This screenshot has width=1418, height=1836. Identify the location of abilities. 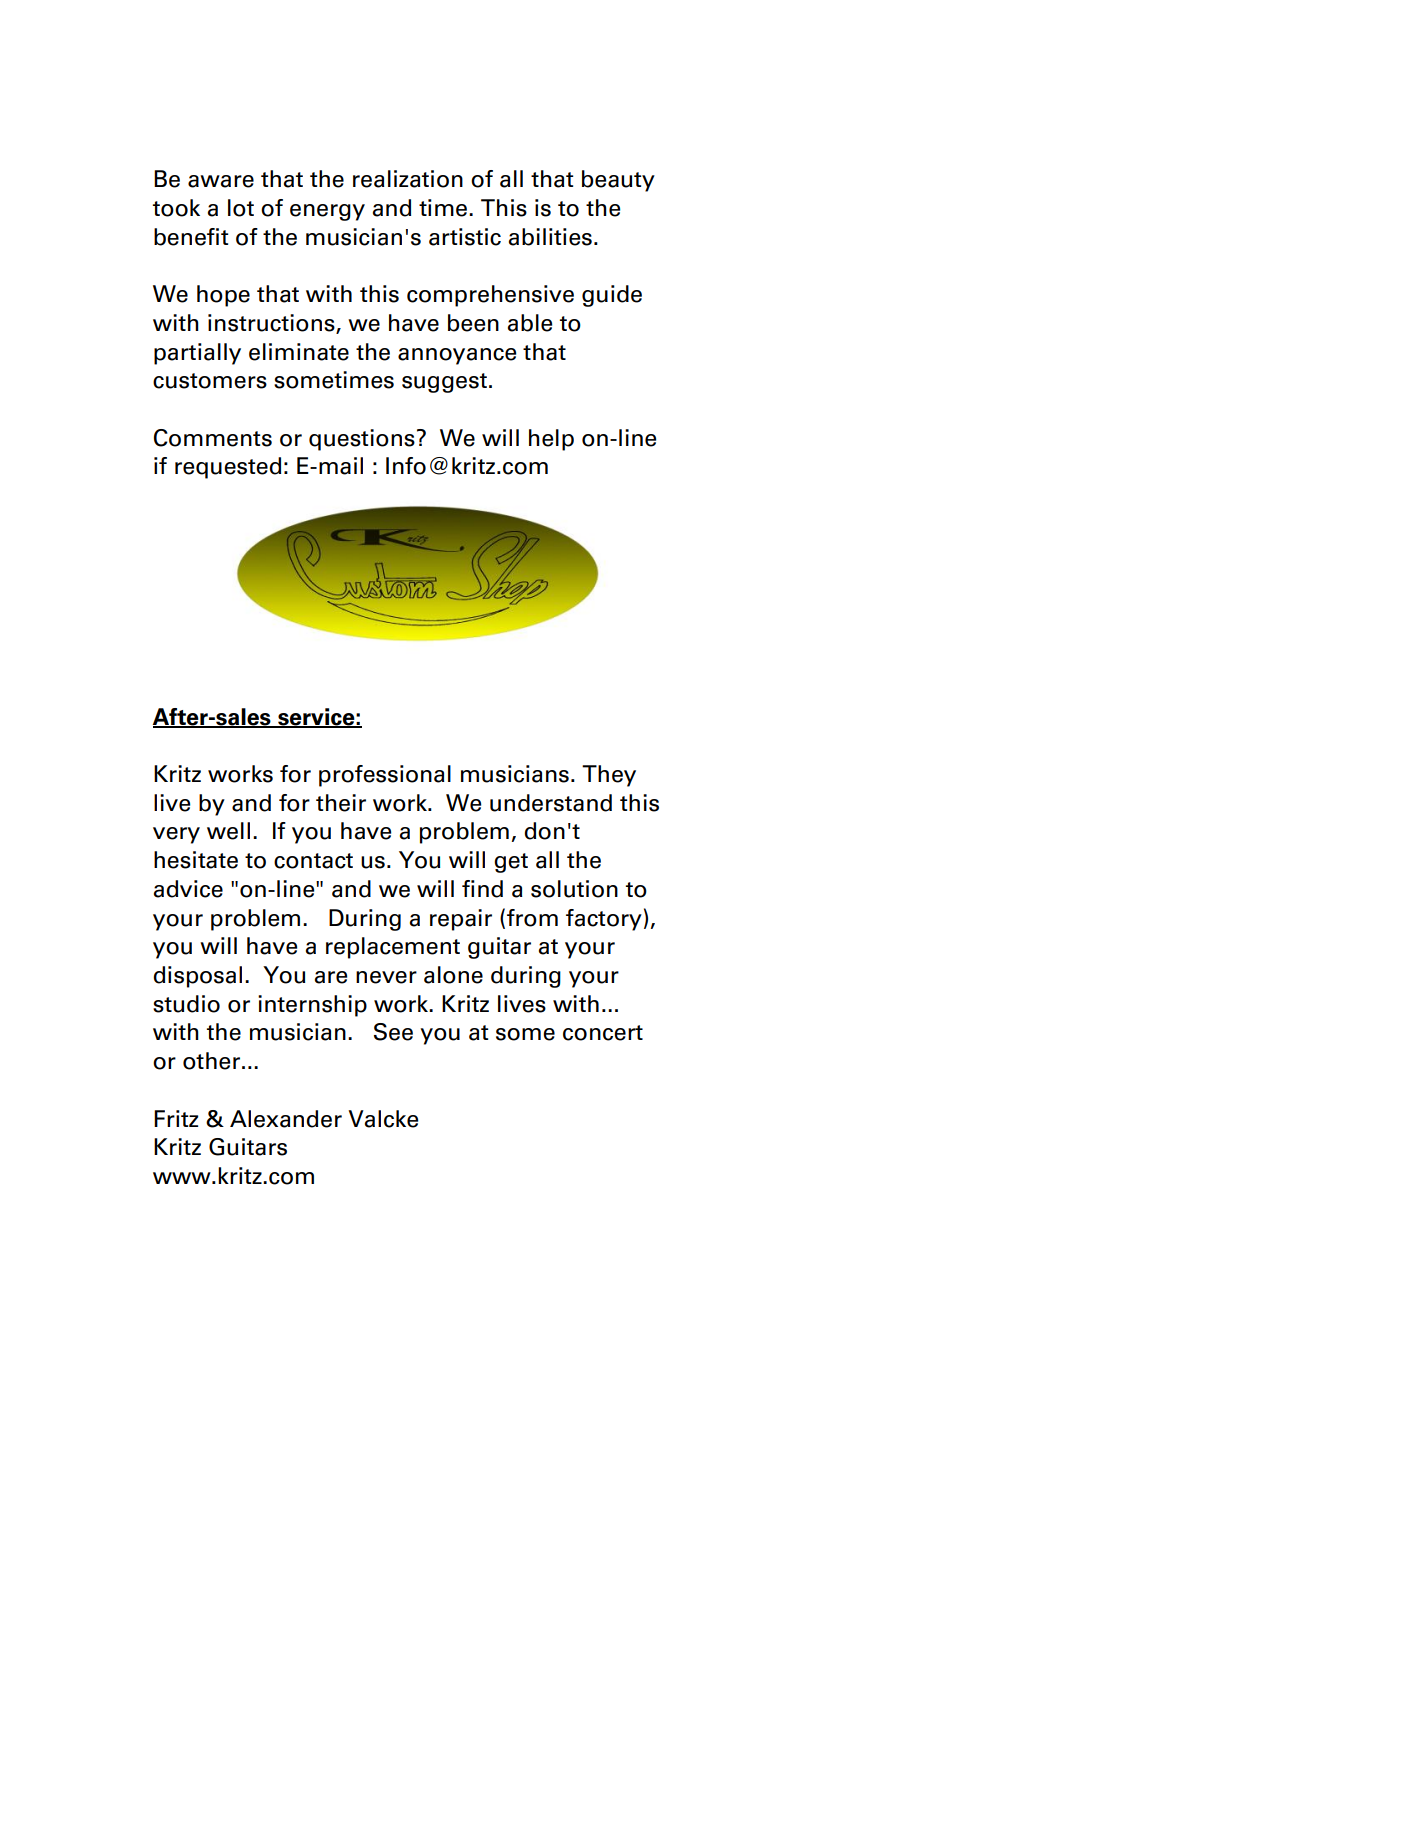
(550, 237).
